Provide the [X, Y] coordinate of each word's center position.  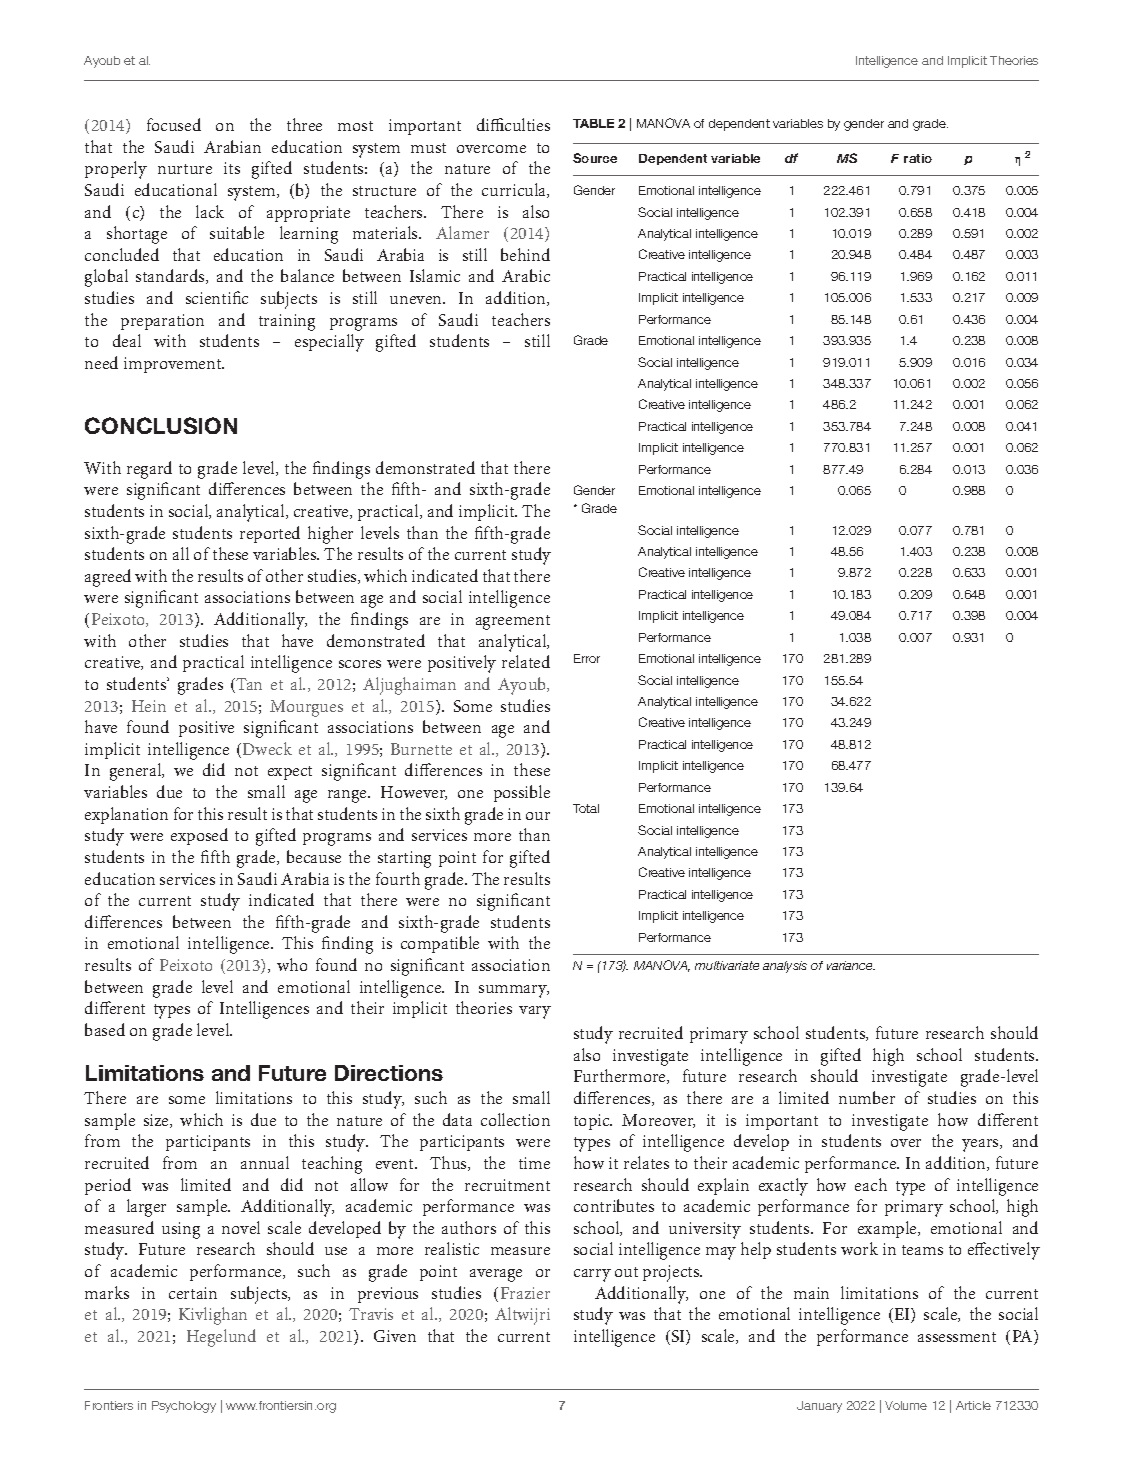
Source [595, 158]
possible [522, 793]
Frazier [525, 1293]
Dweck [267, 748]
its [232, 168]
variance [851, 965]
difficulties [513, 124]
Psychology [184, 1407]
